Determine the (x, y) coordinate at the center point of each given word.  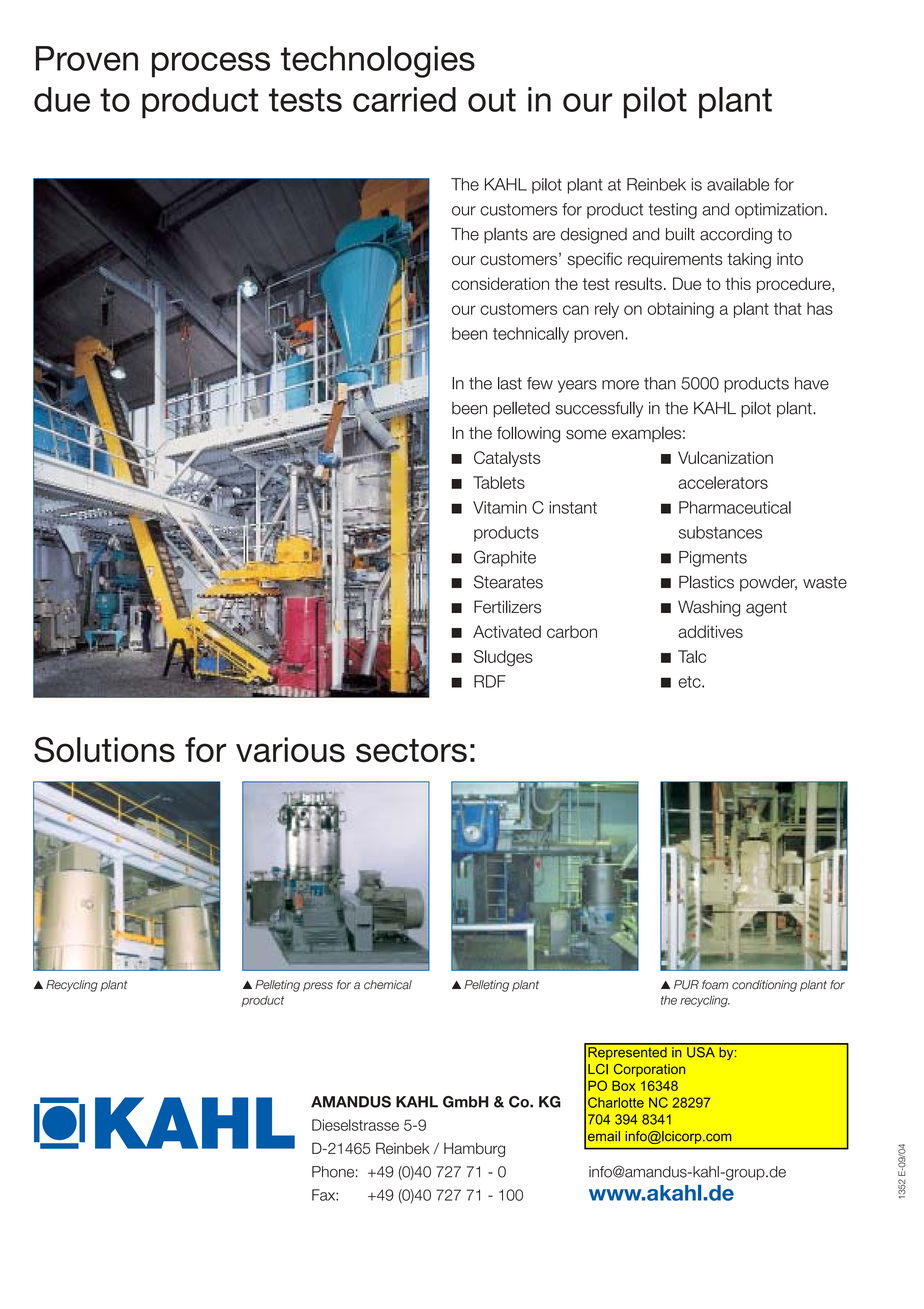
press (318, 987)
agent (766, 609)
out (492, 100)
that (788, 308)
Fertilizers (507, 607)
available (738, 184)
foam (715, 985)
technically (531, 335)
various (290, 750)
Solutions (104, 750)
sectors (411, 751)
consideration (500, 283)
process (211, 65)
